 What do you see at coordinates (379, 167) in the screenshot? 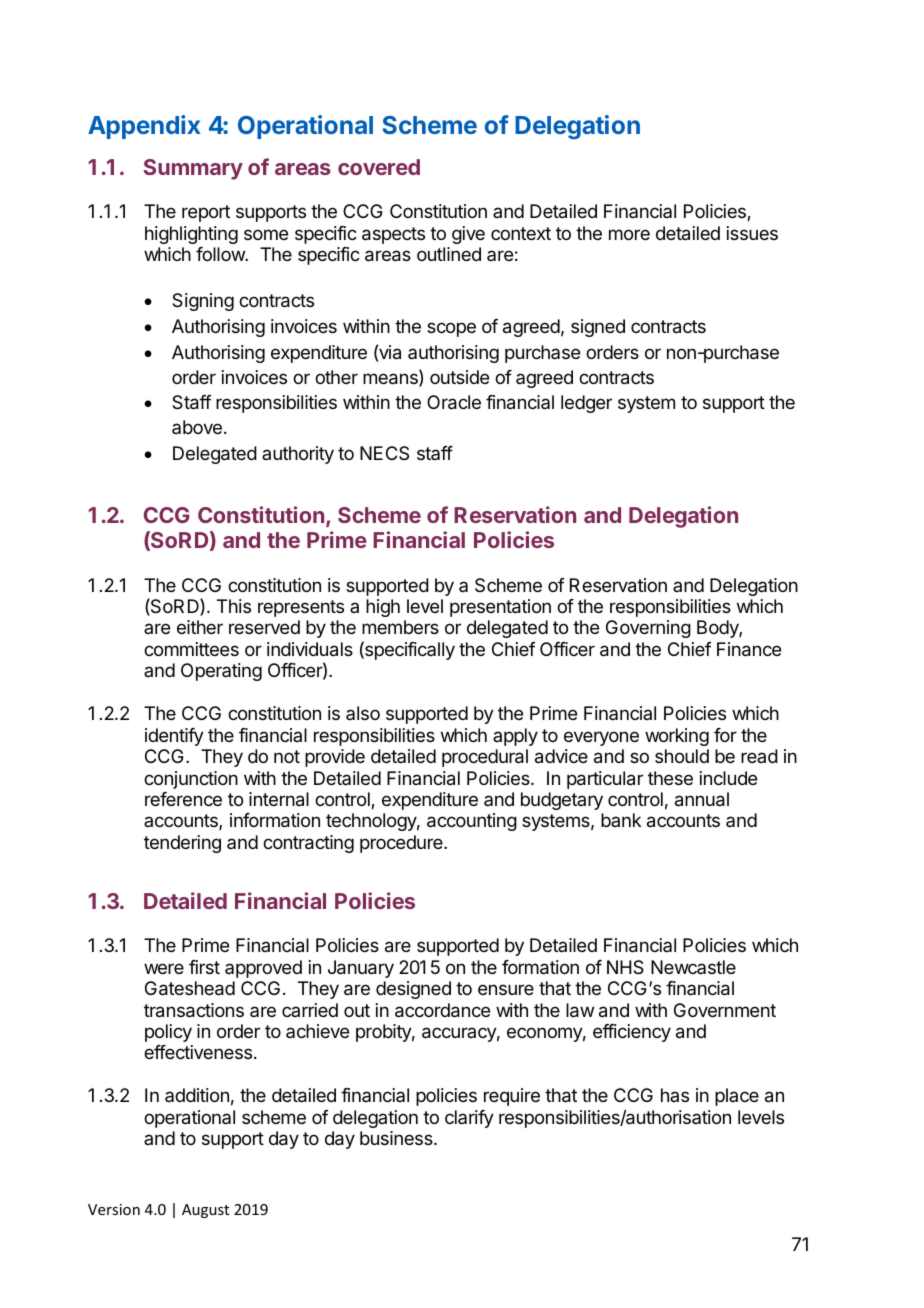
I see `covered` at bounding box center [379, 167].
